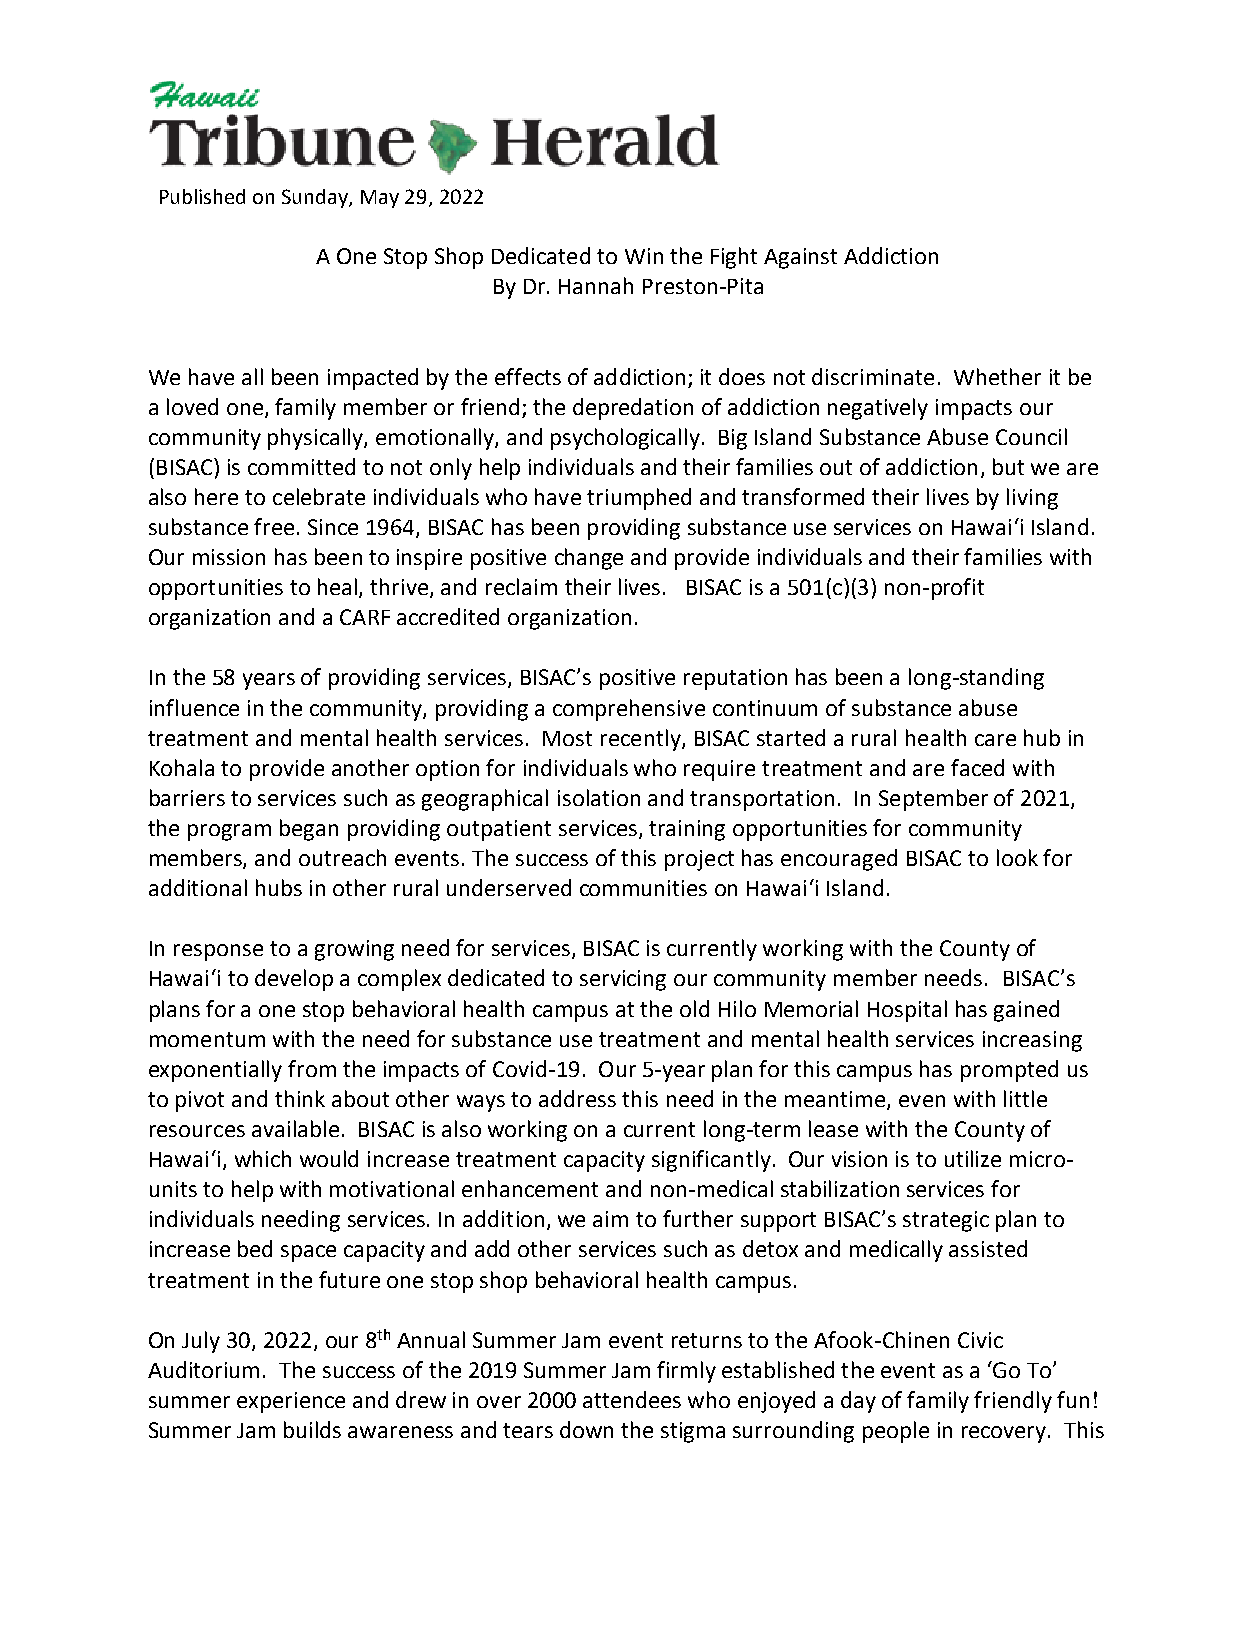  I want to click on look, so click(1017, 857).
